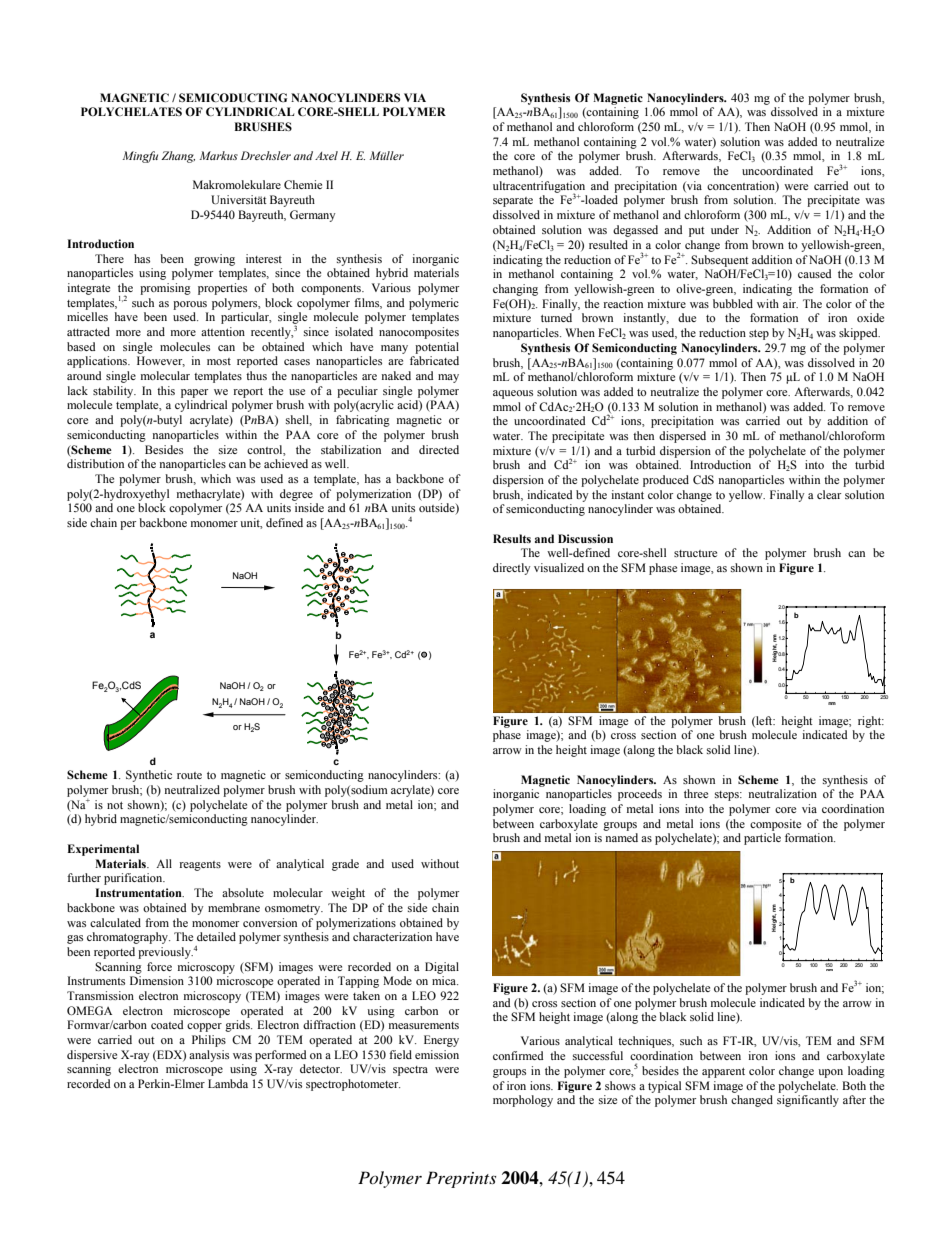 This page has height=1233, width=952. I want to click on right, so click(871, 722).
